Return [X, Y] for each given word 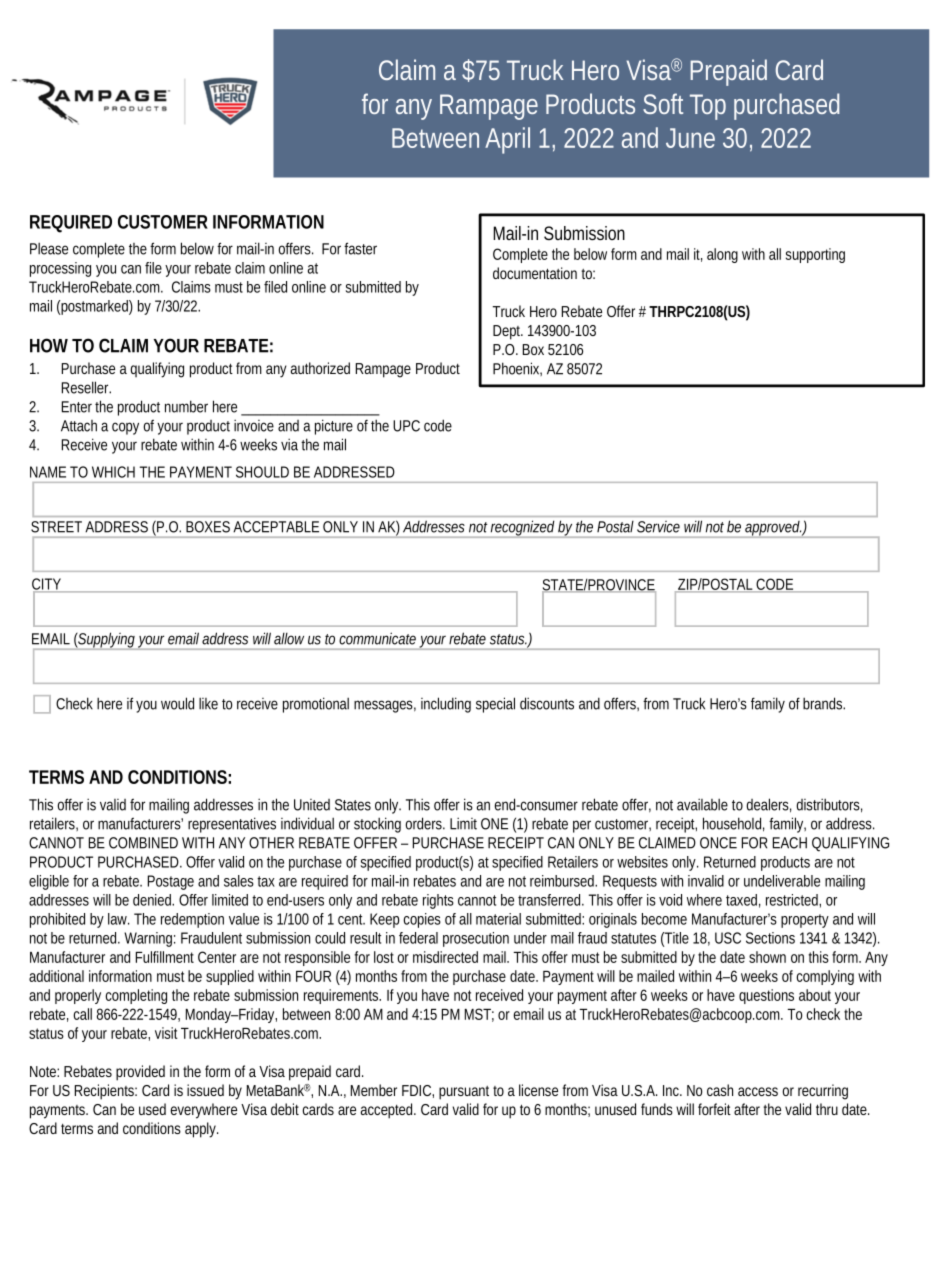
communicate [377, 638]
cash [720, 1090]
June [690, 138]
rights [438, 901]
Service [658, 527]
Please [49, 248]
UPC [406, 426]
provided [140, 1073]
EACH [790, 843]
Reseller [86, 387]
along [722, 255]
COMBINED [143, 843]
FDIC [416, 1090]
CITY [47, 585]
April [507, 140]
